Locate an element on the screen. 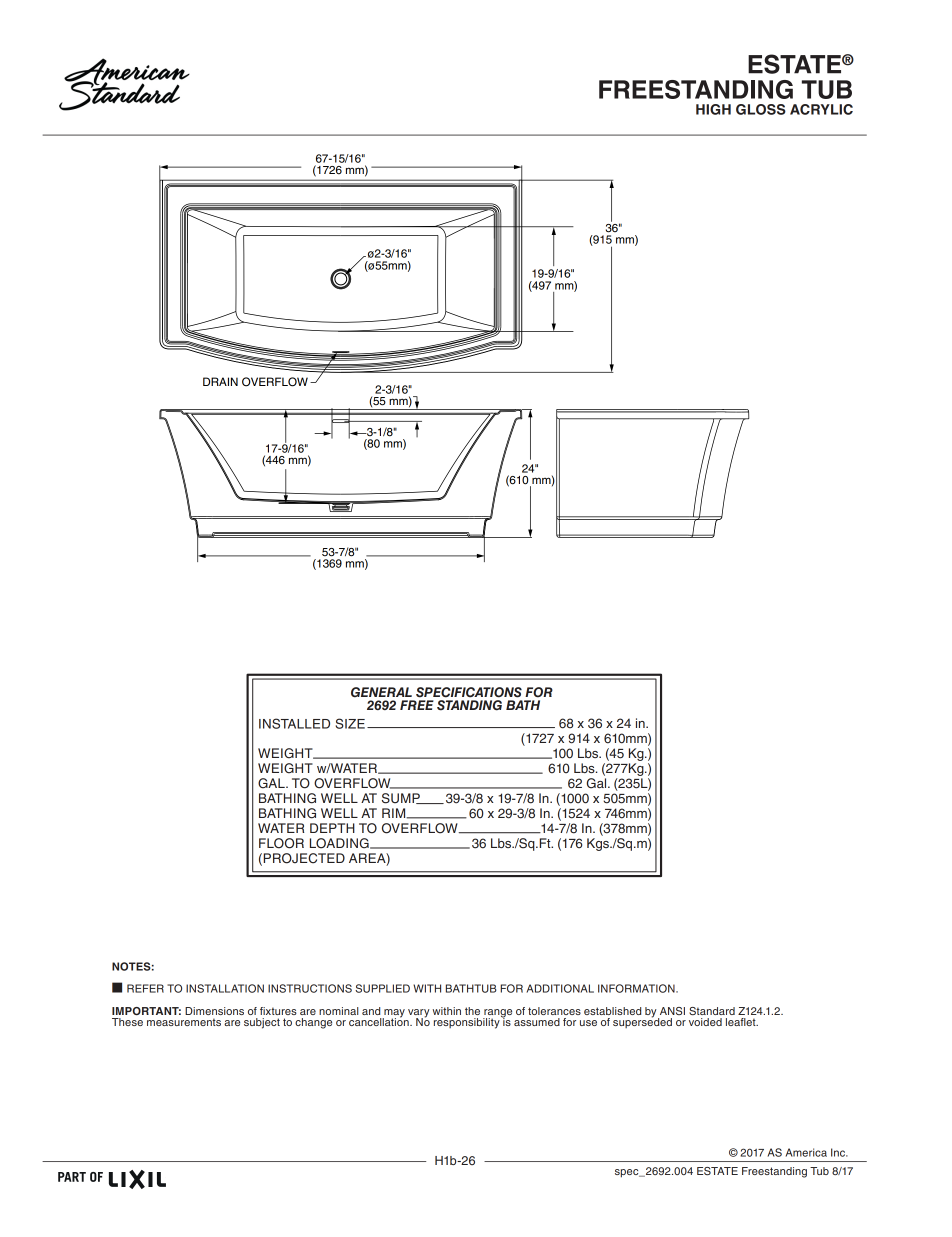  SUMP is located at coordinates (402, 798).
